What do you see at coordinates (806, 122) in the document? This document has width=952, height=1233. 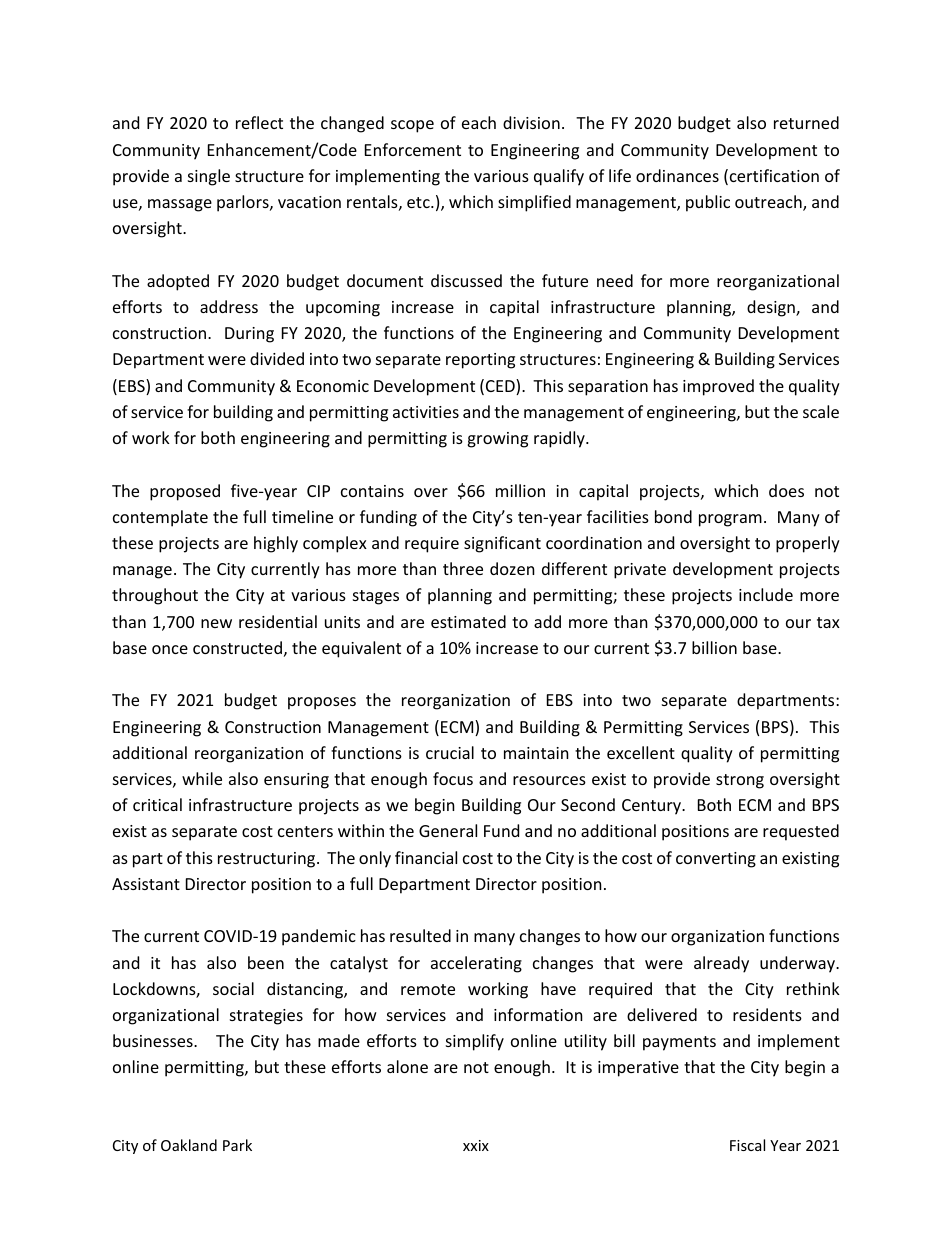 I see `returned` at bounding box center [806, 122].
